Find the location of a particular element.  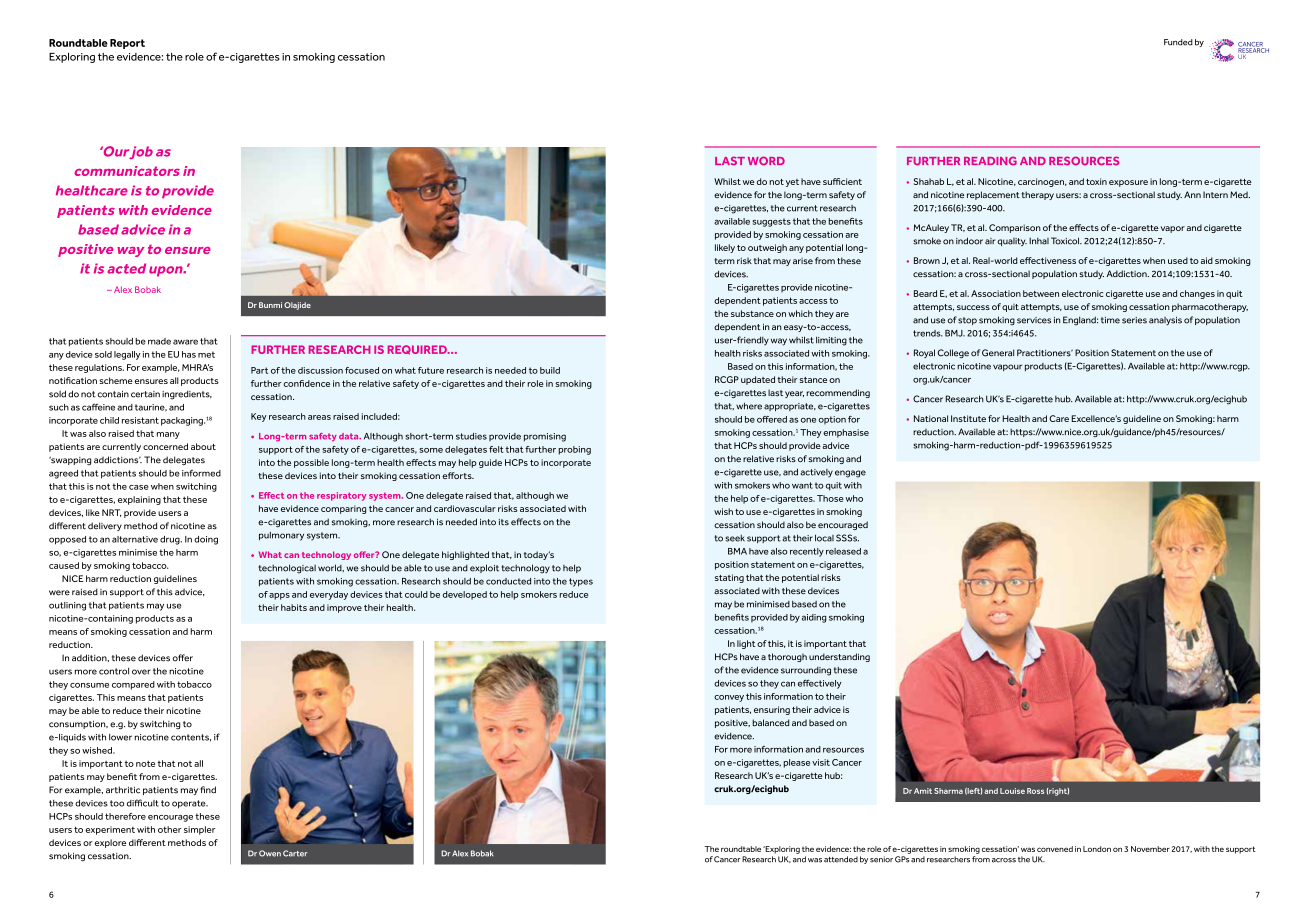

types is located at coordinates (581, 582).
